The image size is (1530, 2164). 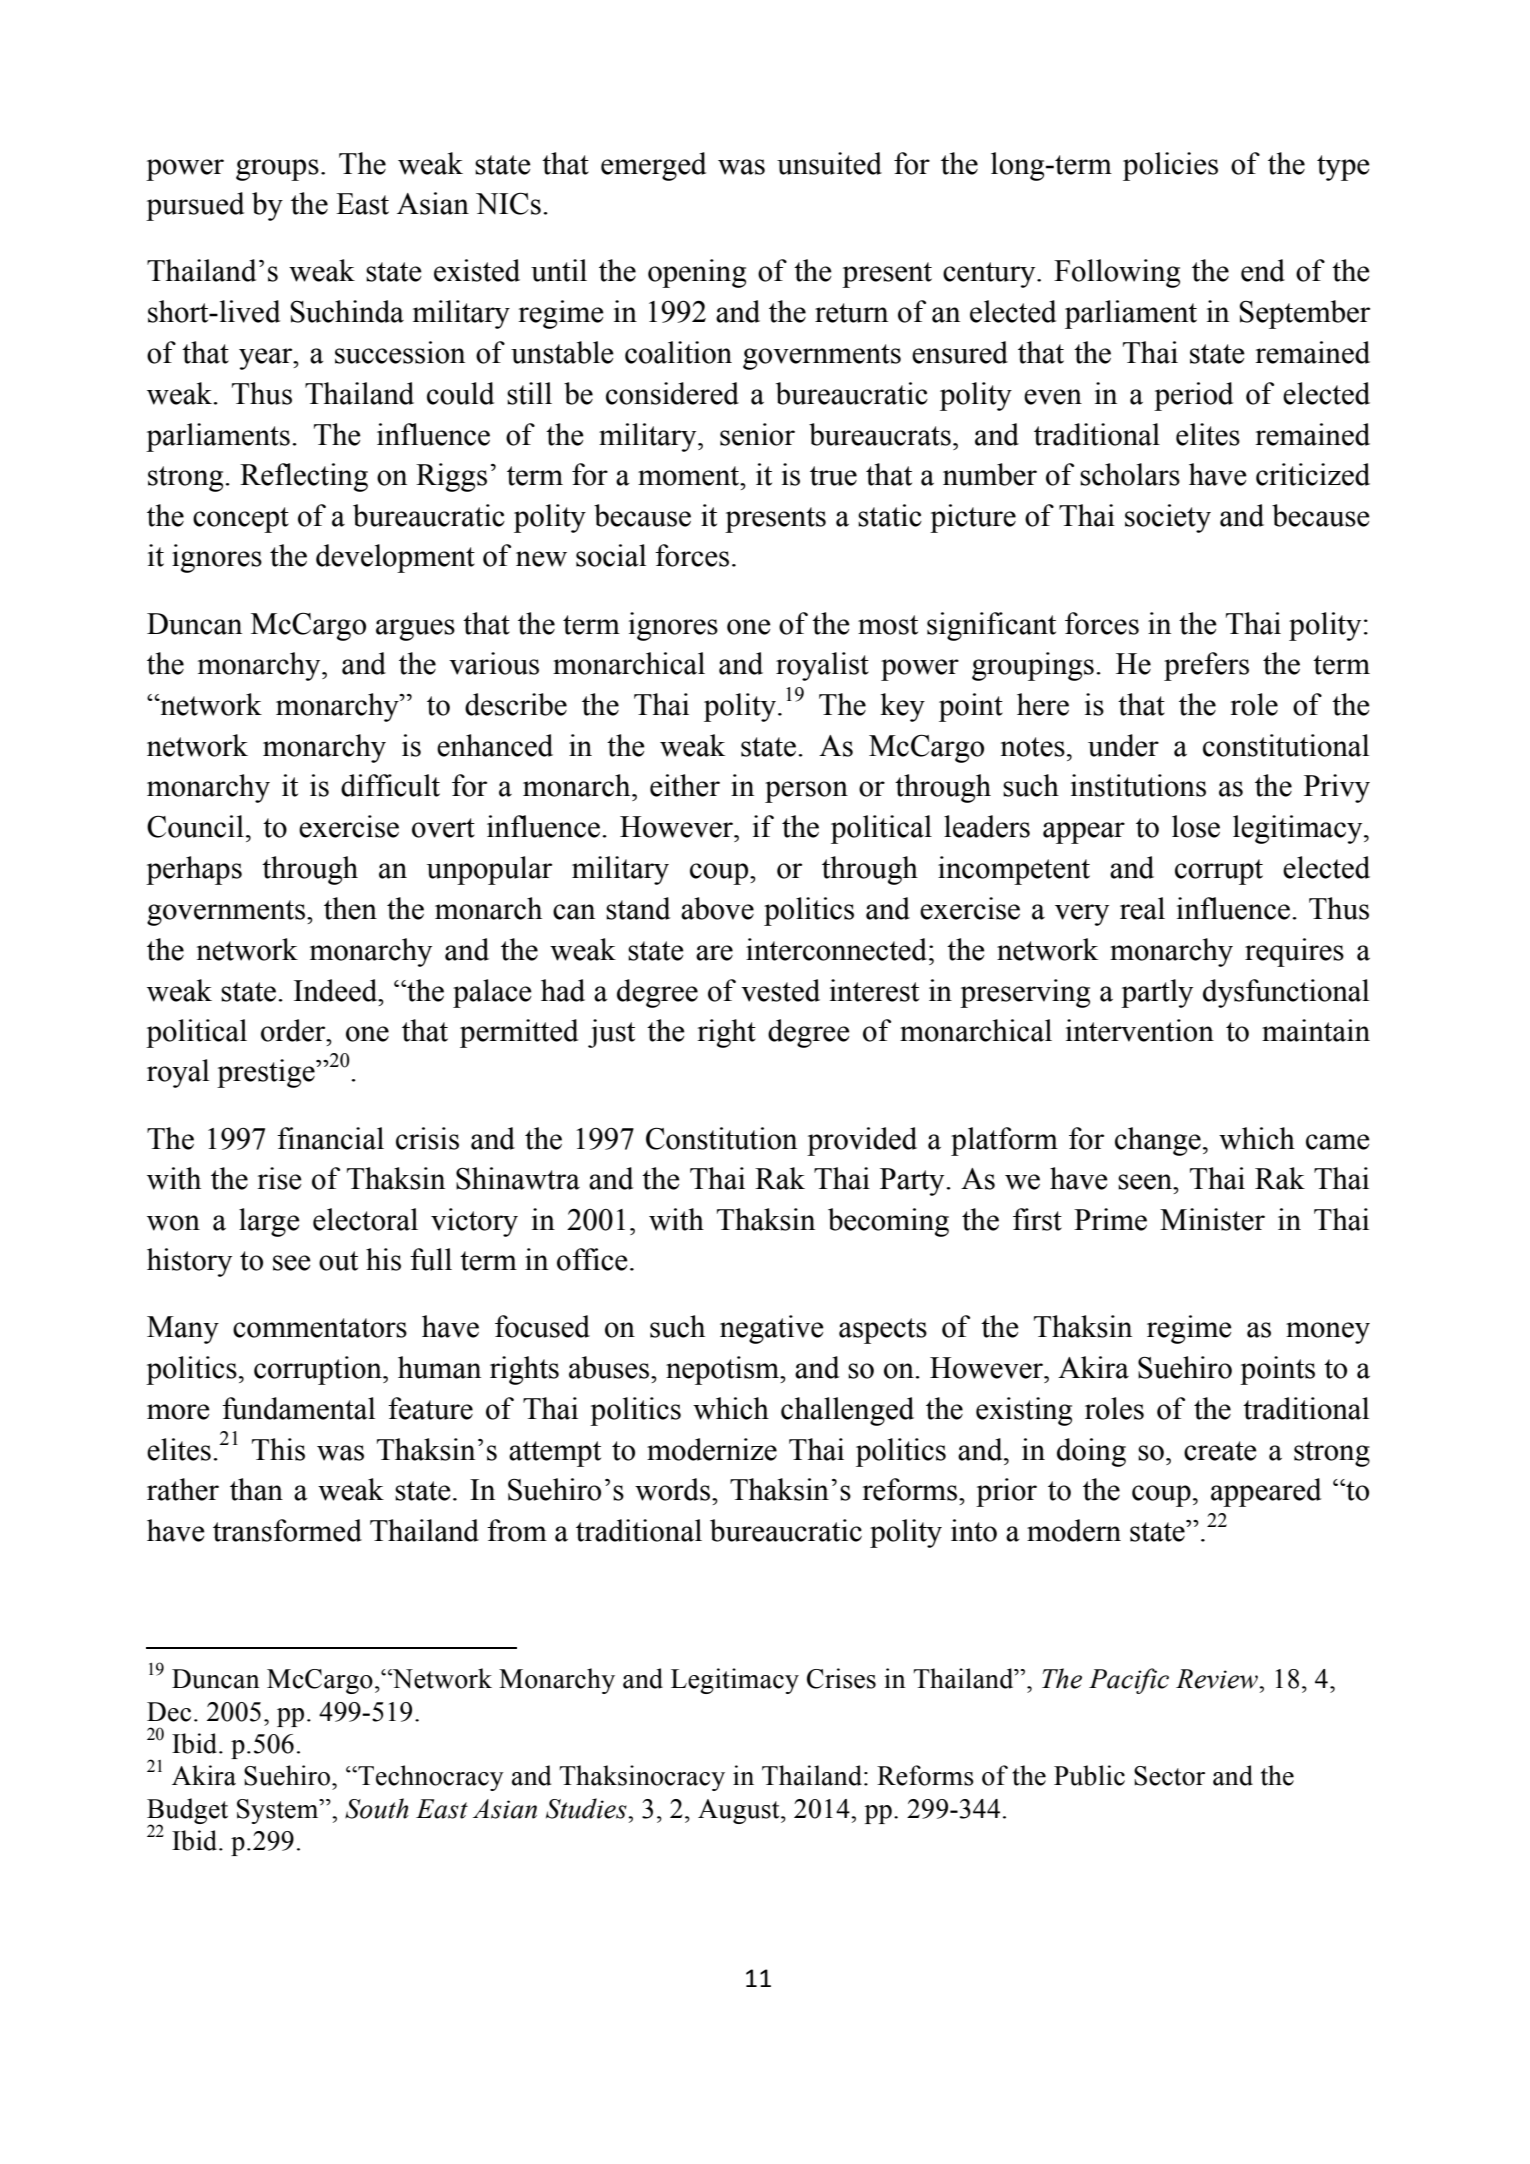 What do you see at coordinates (1157, 993) in the document?
I see `partly` at bounding box center [1157, 993].
